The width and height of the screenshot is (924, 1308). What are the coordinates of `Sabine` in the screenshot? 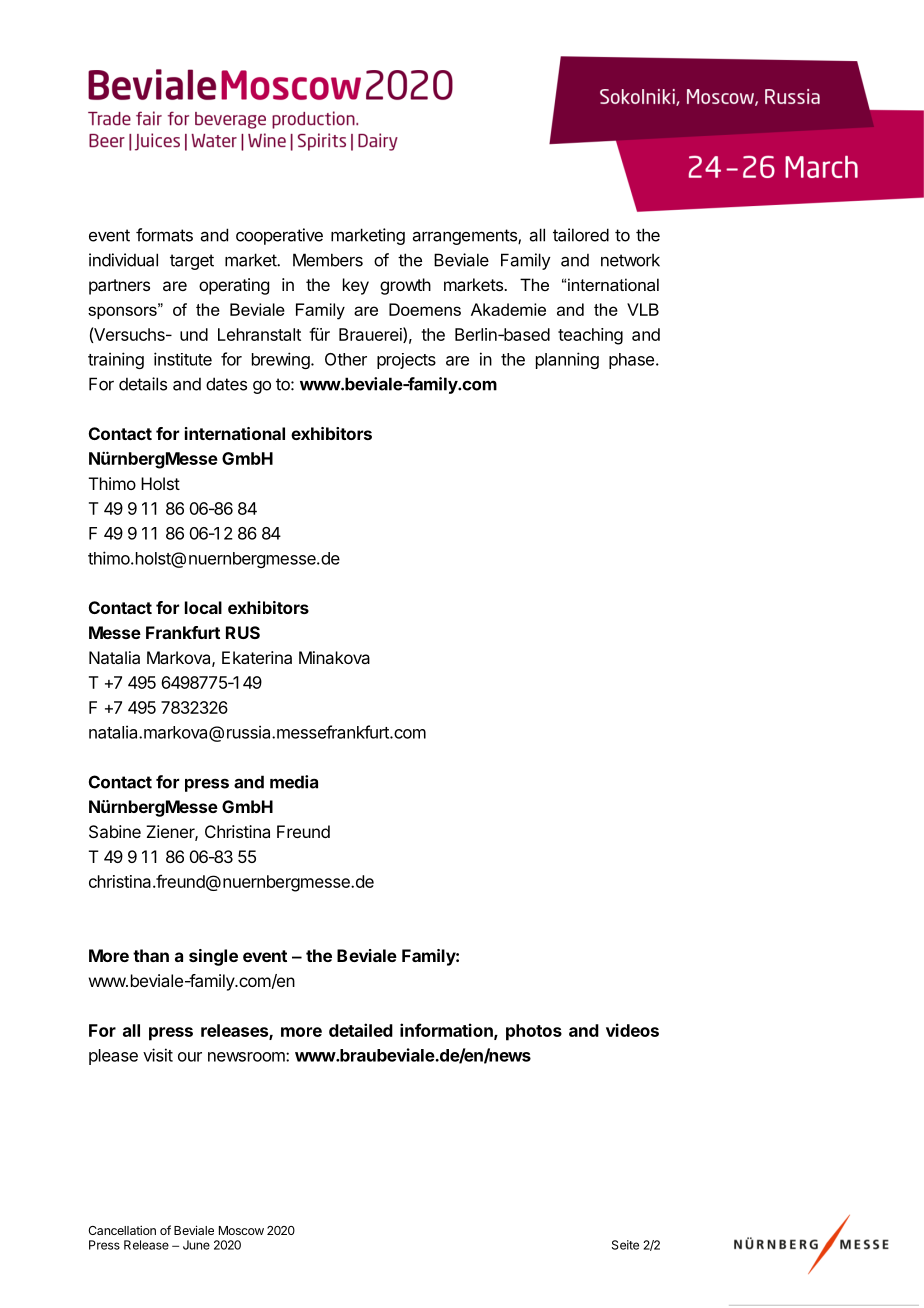 It's located at (115, 831).
